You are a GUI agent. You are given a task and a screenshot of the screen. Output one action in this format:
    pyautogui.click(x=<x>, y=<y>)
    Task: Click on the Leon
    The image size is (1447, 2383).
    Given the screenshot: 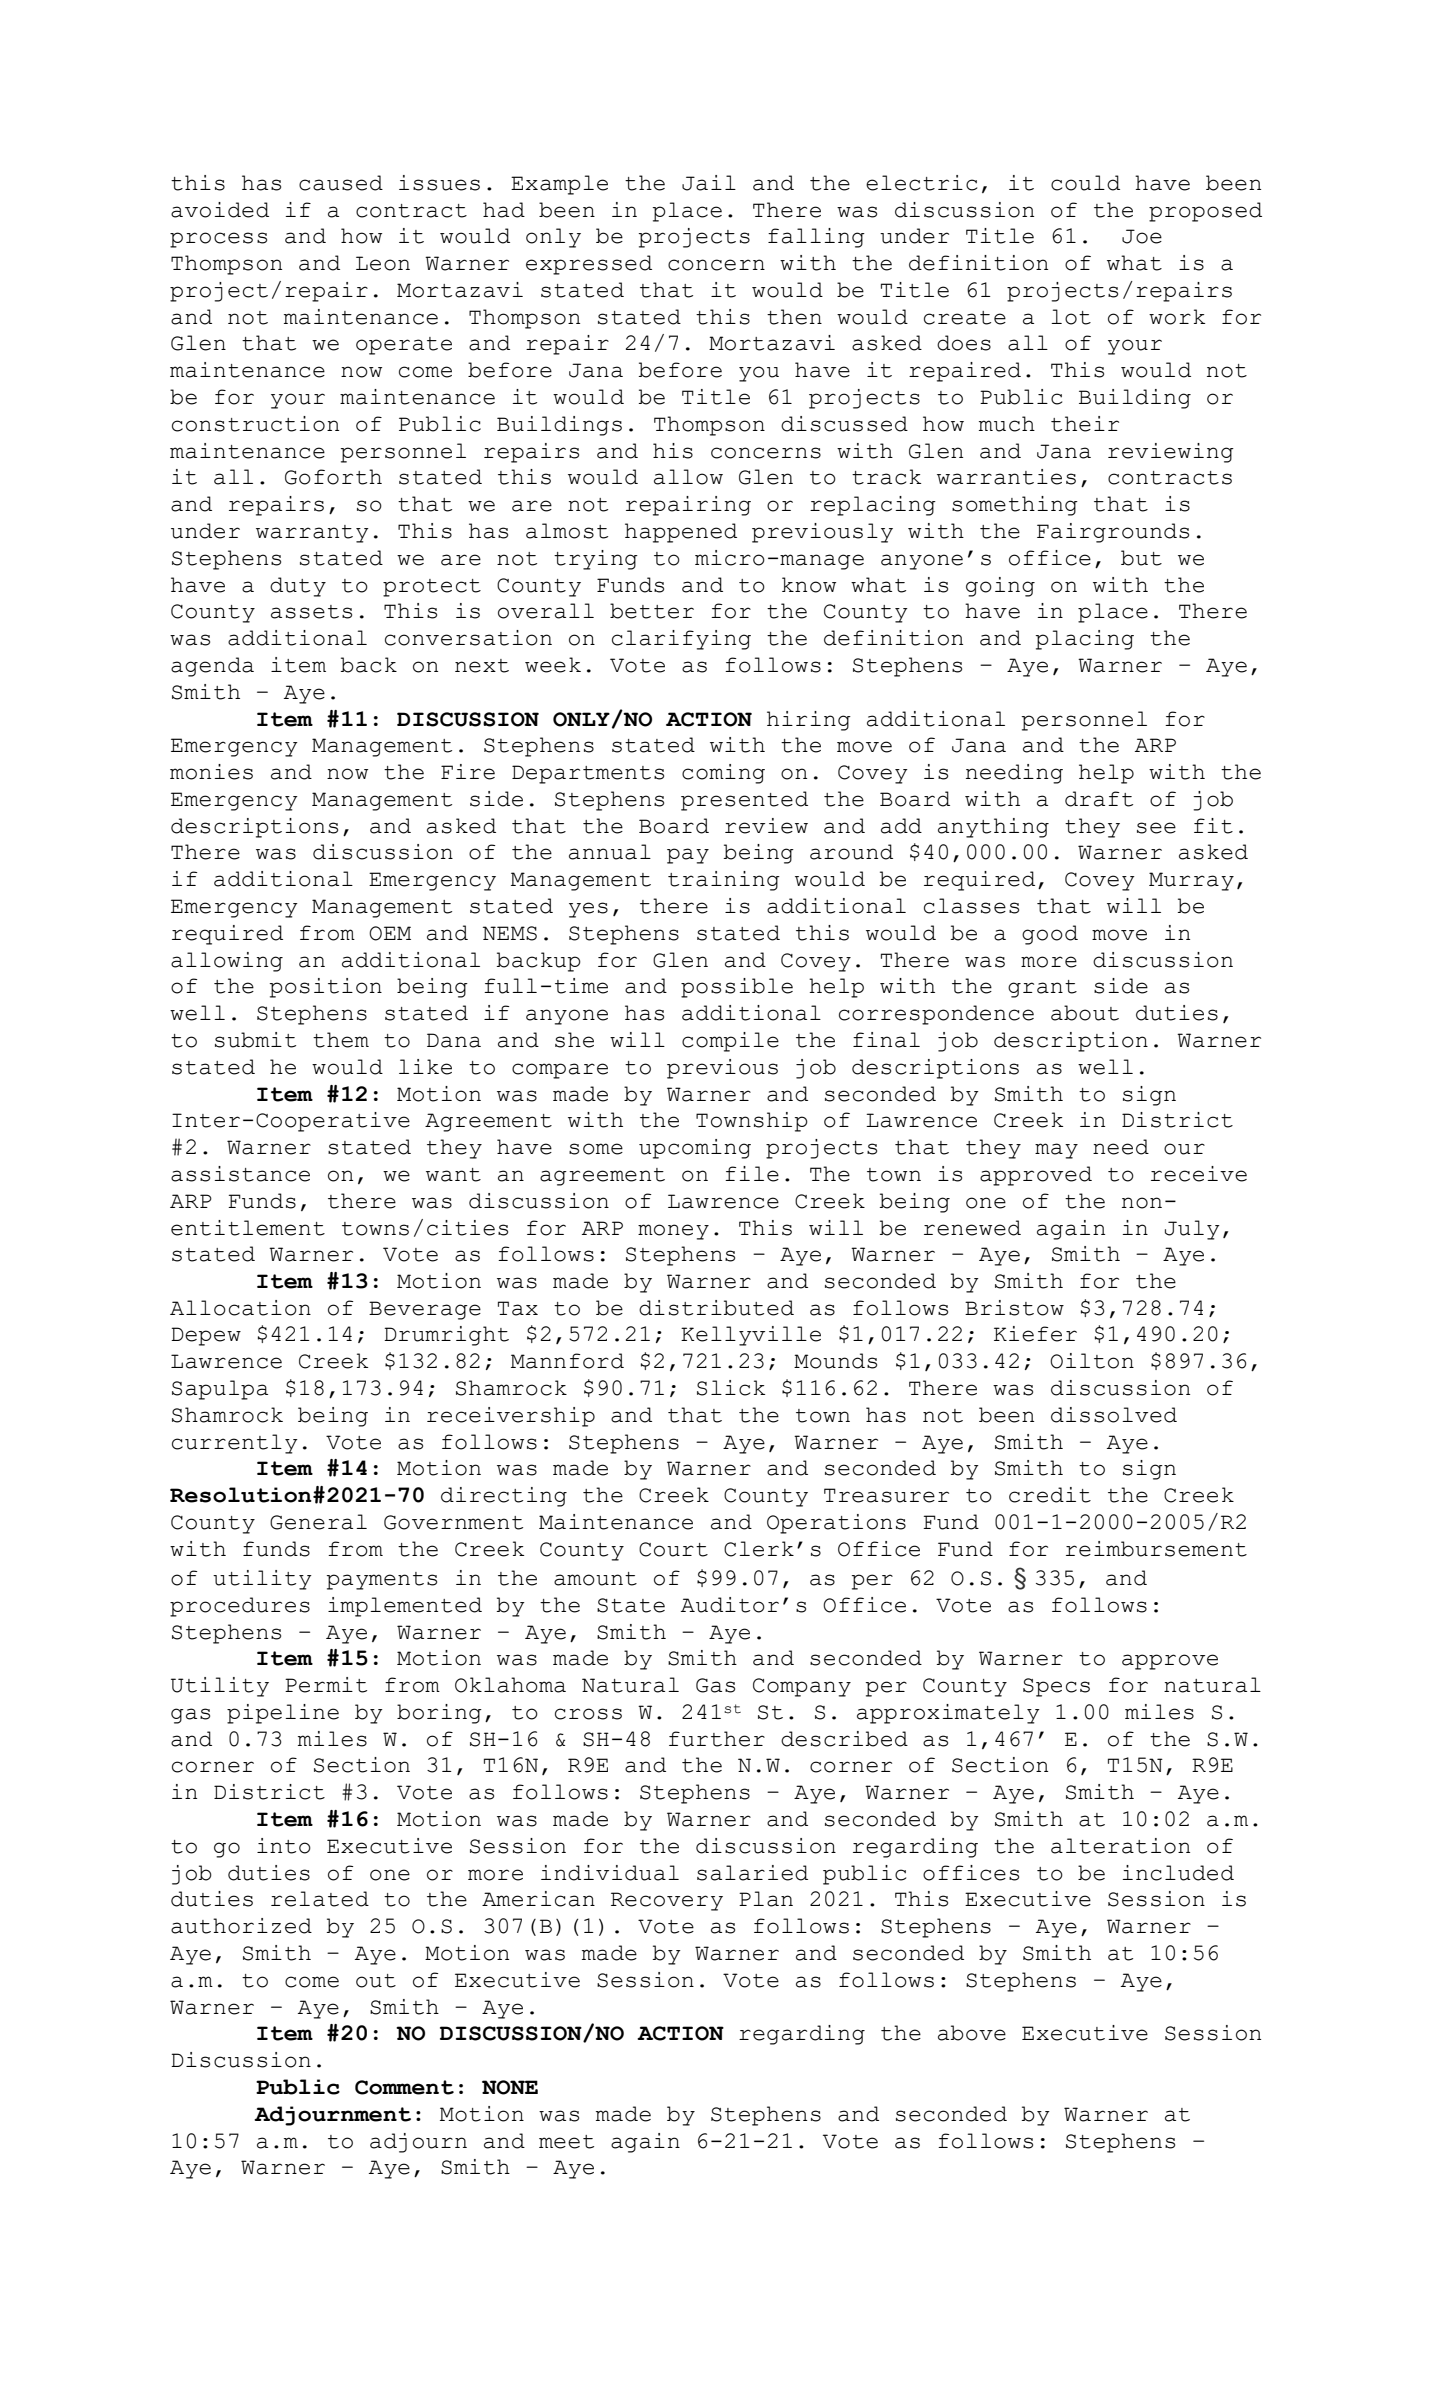 What is the action you would take?
    pyautogui.click(x=383, y=263)
